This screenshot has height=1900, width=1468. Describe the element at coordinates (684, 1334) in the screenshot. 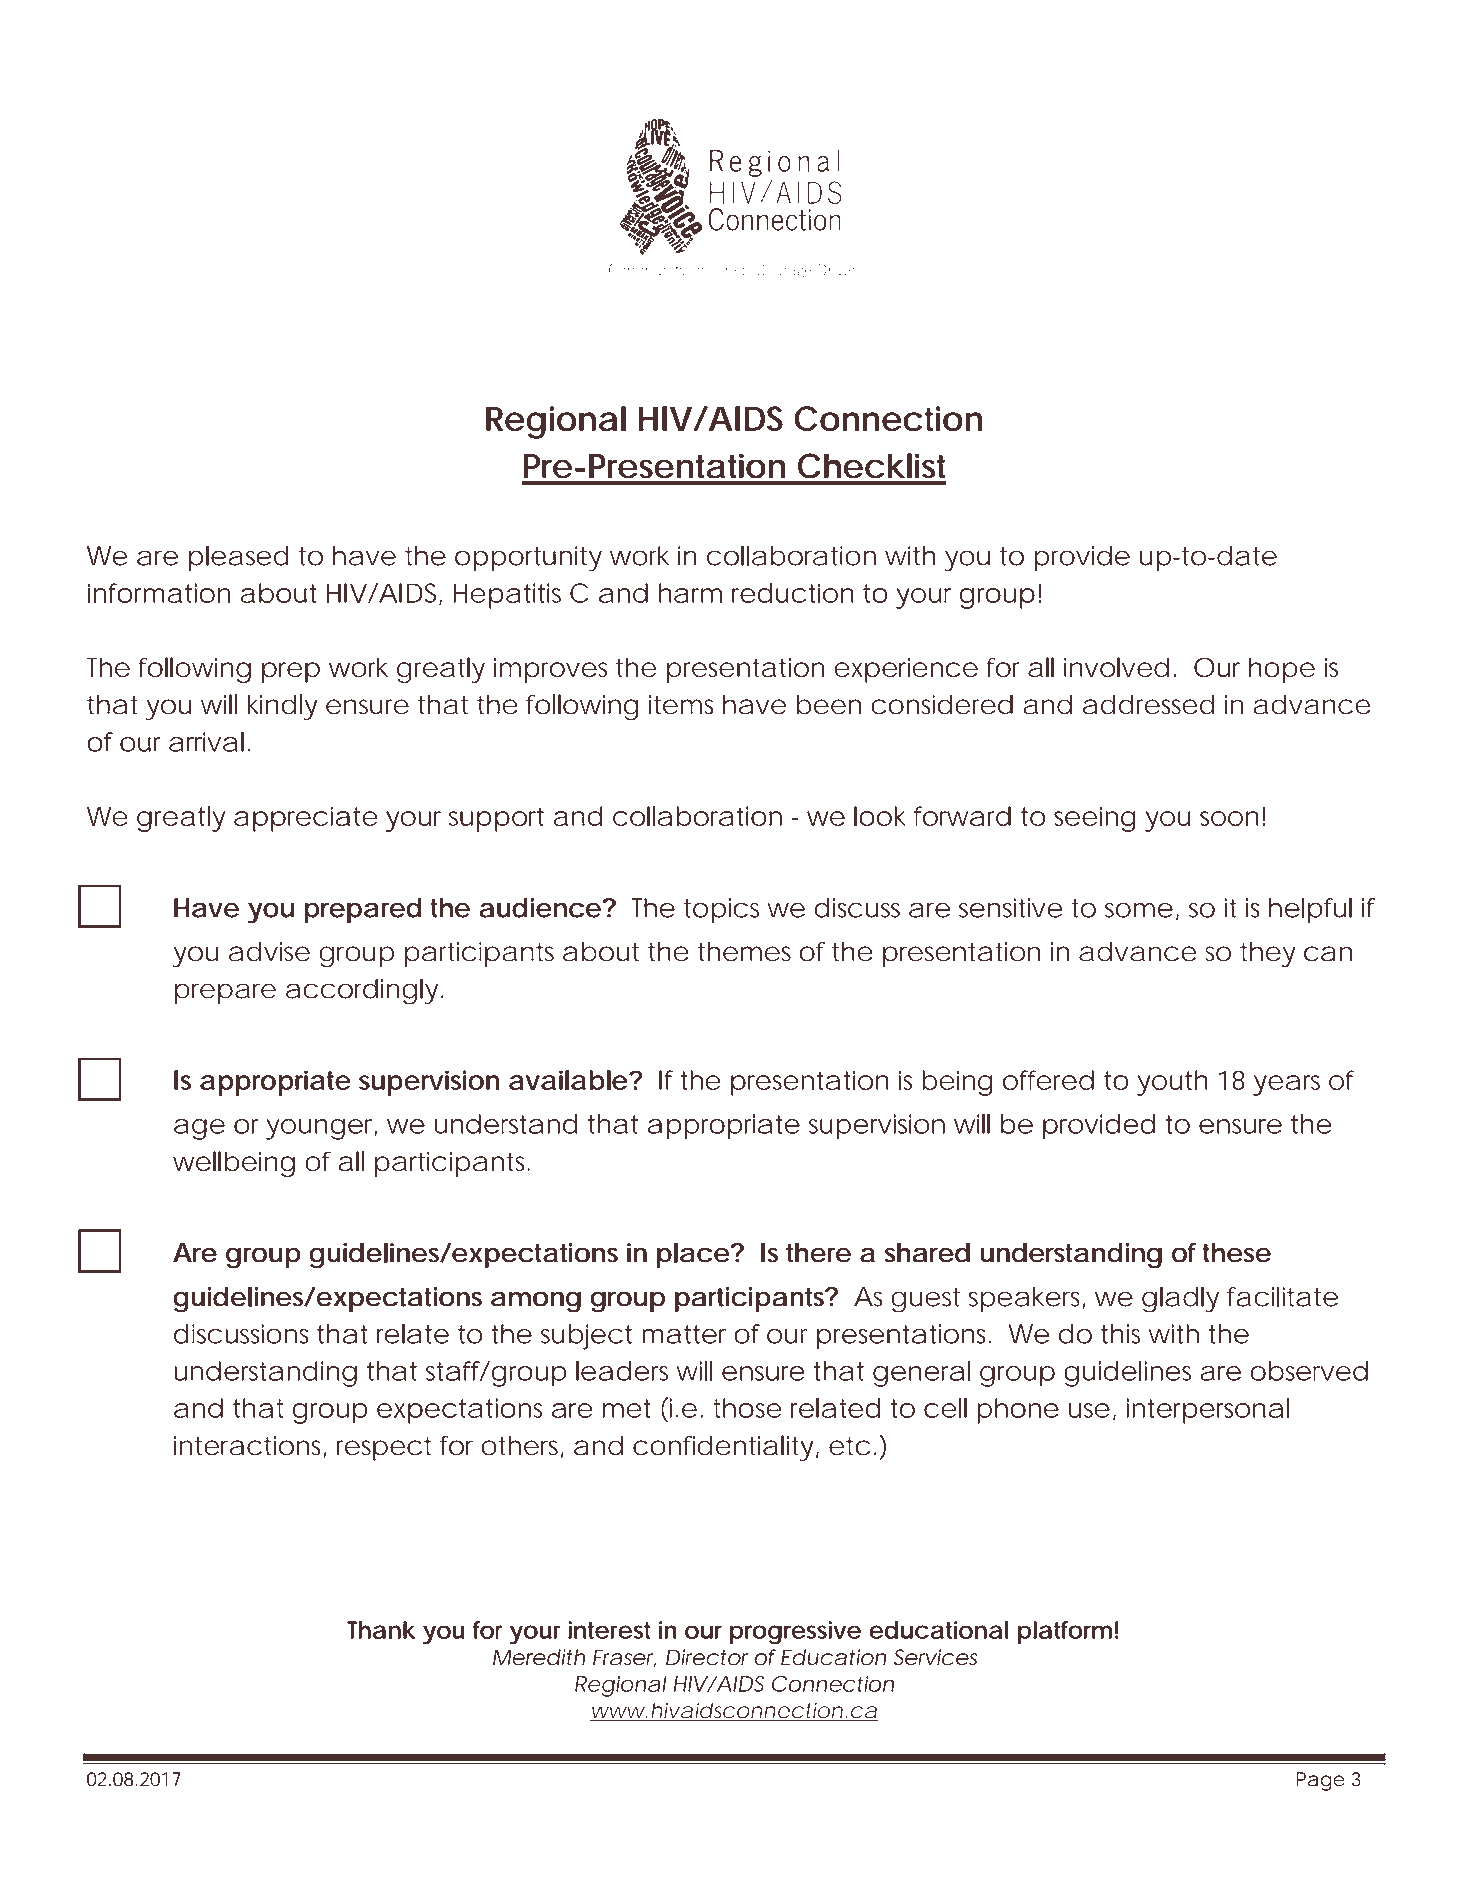

I see `matter` at that location.
